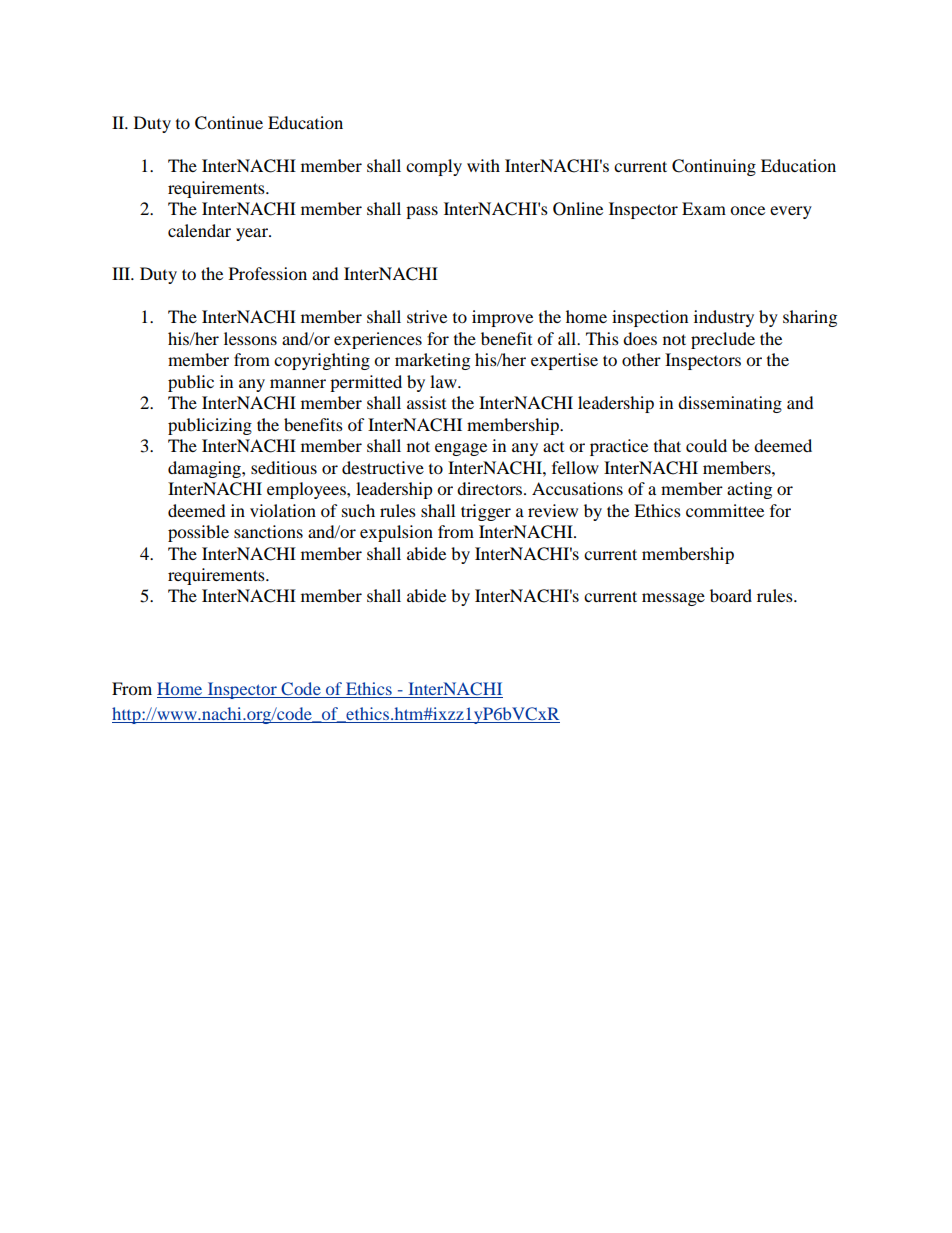  I want to click on expulsion, so click(396, 533).
